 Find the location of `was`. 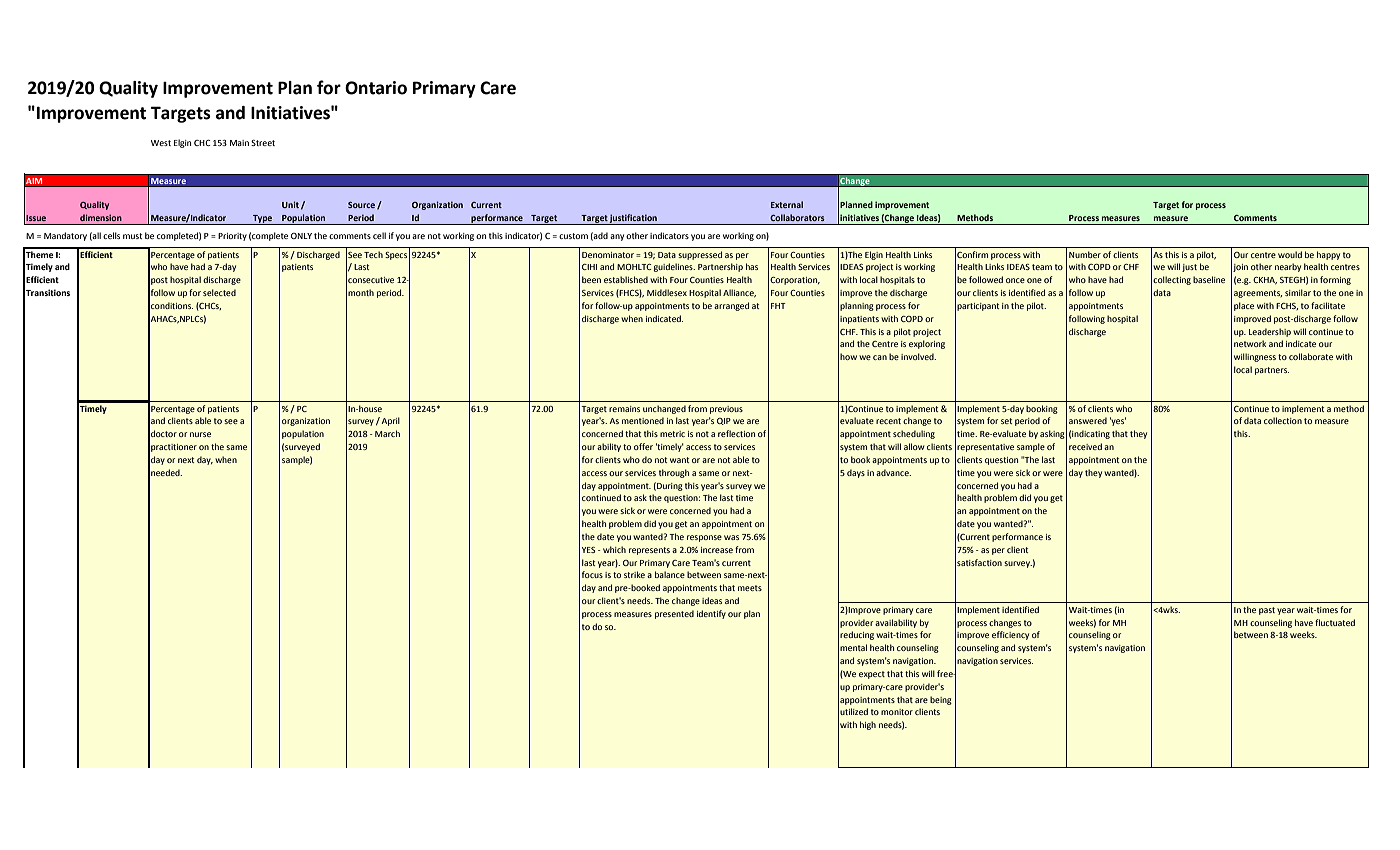

was is located at coordinates (731, 537).
